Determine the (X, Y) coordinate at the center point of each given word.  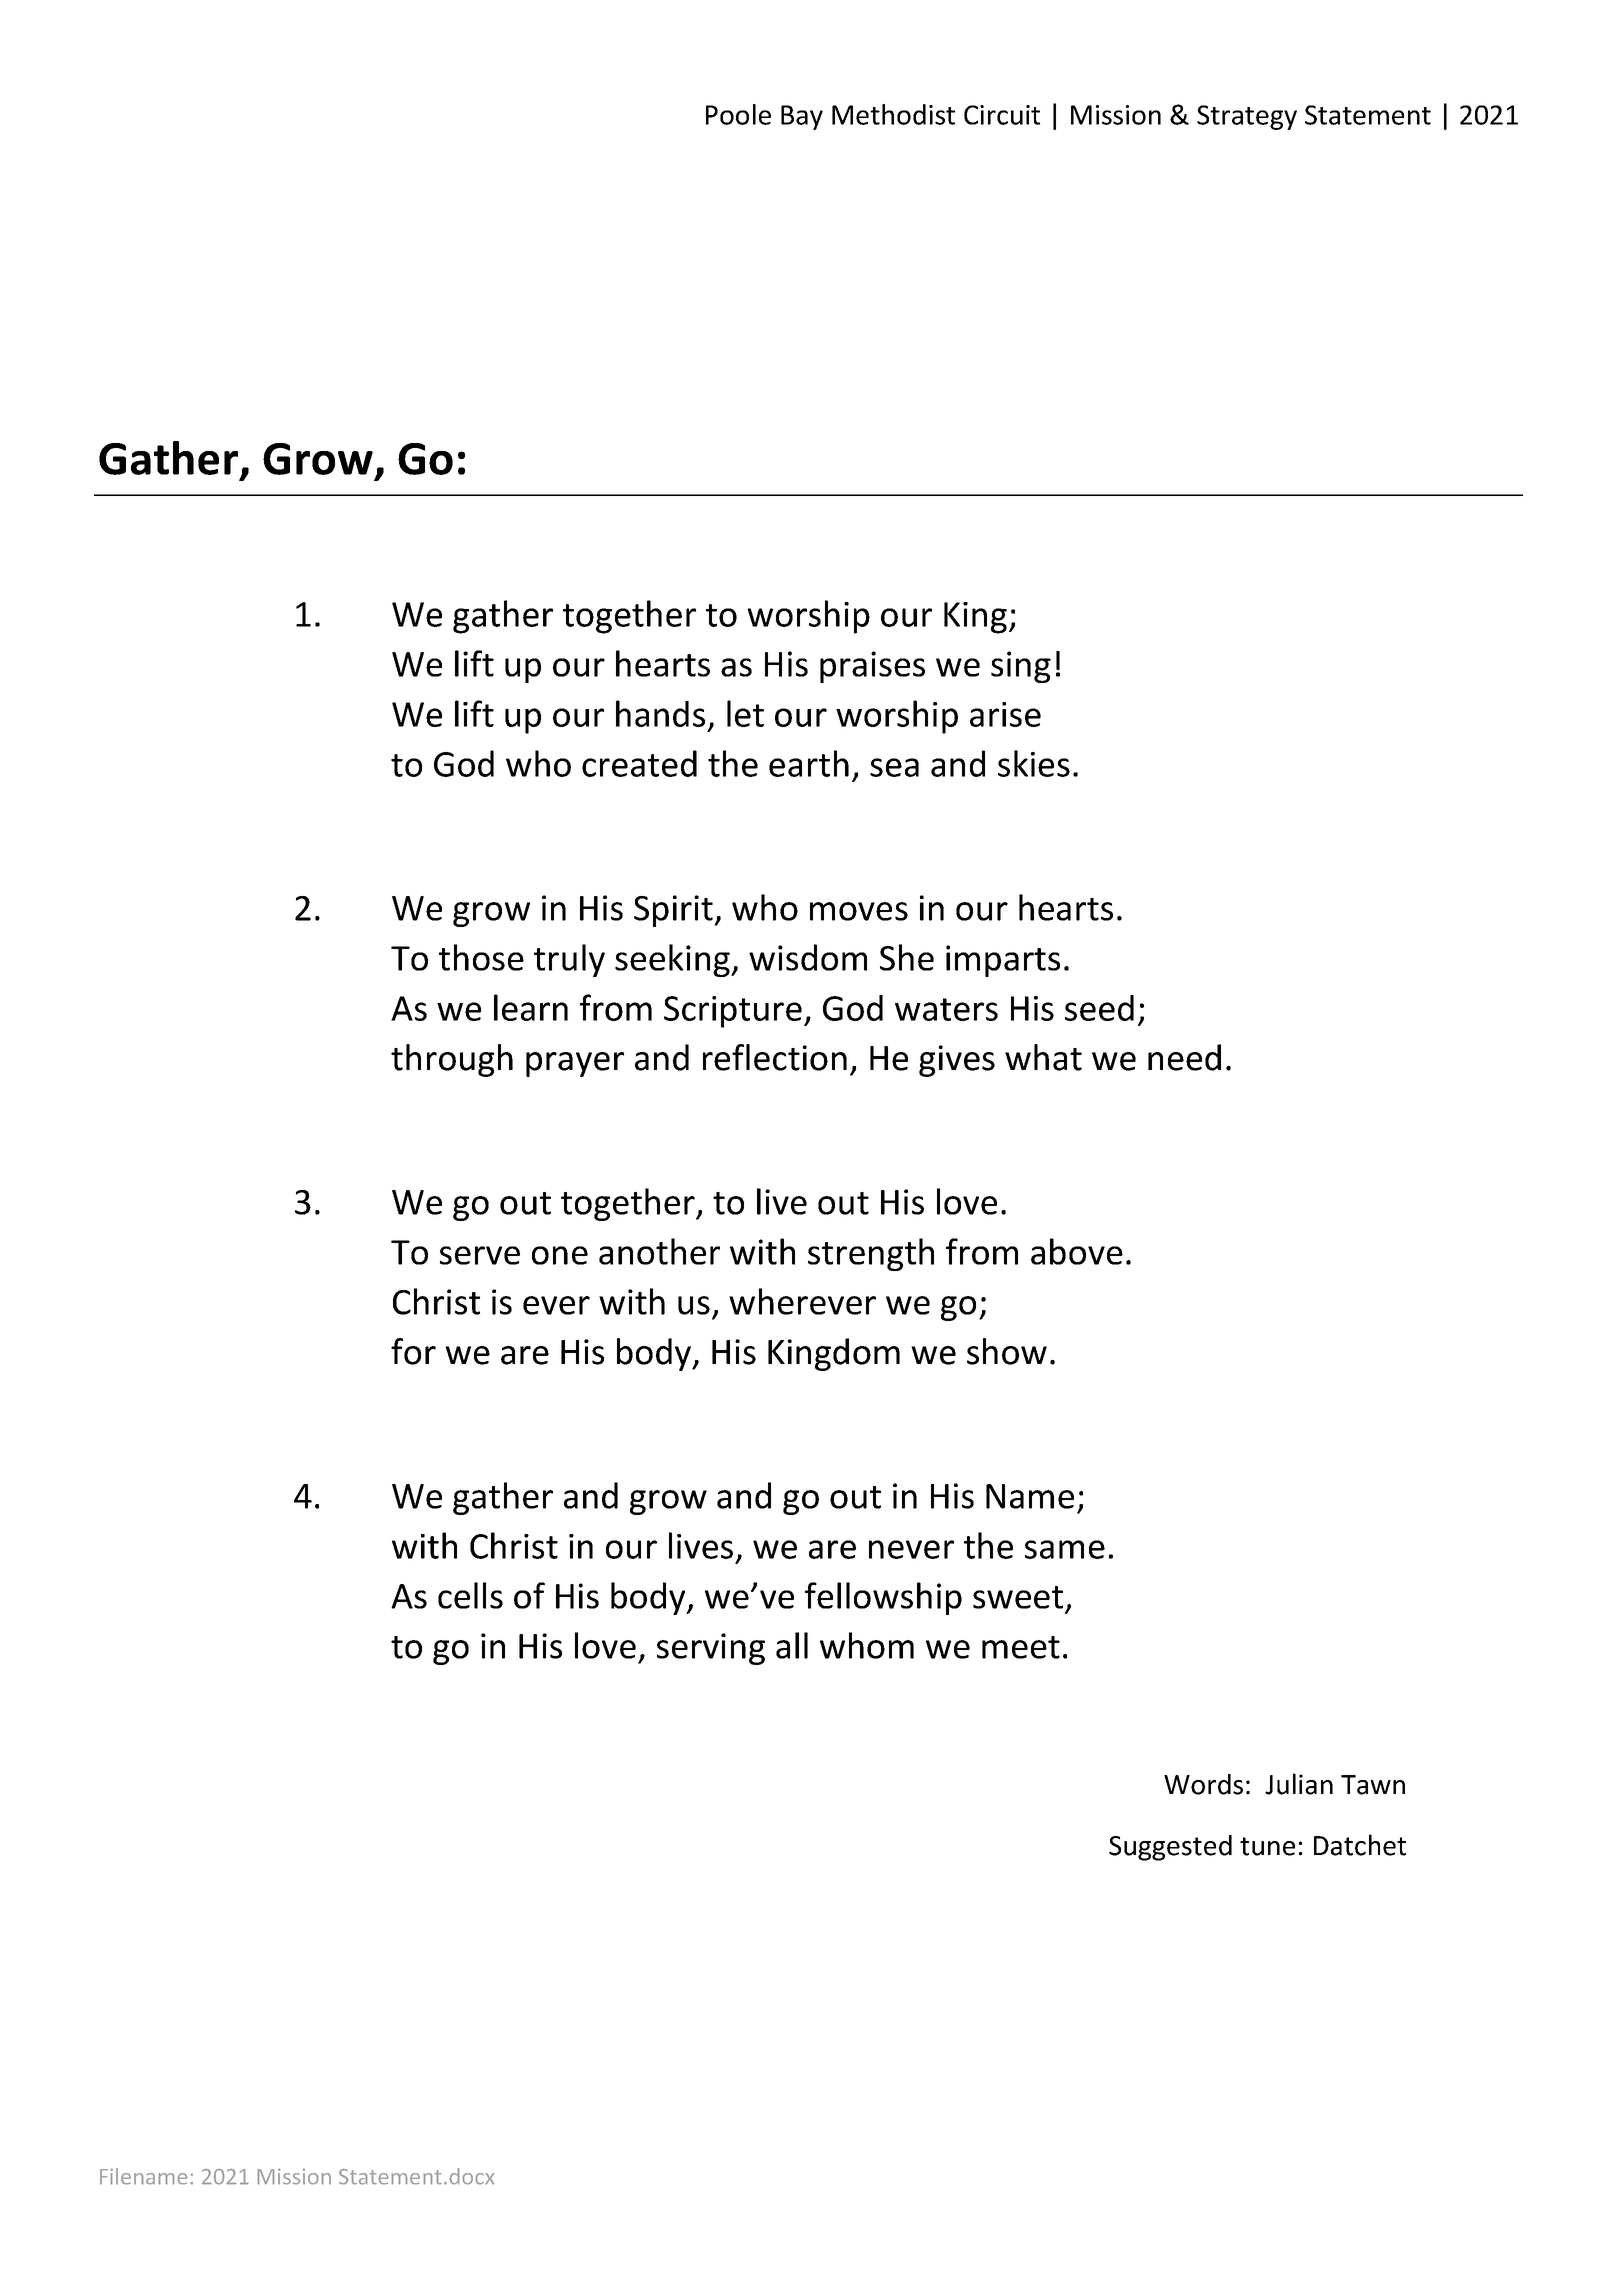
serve (480, 1255)
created (639, 763)
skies (1034, 763)
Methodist (893, 114)
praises (872, 667)
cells (470, 1595)
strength (871, 1254)
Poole (738, 114)
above (1077, 1251)
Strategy (1247, 117)
